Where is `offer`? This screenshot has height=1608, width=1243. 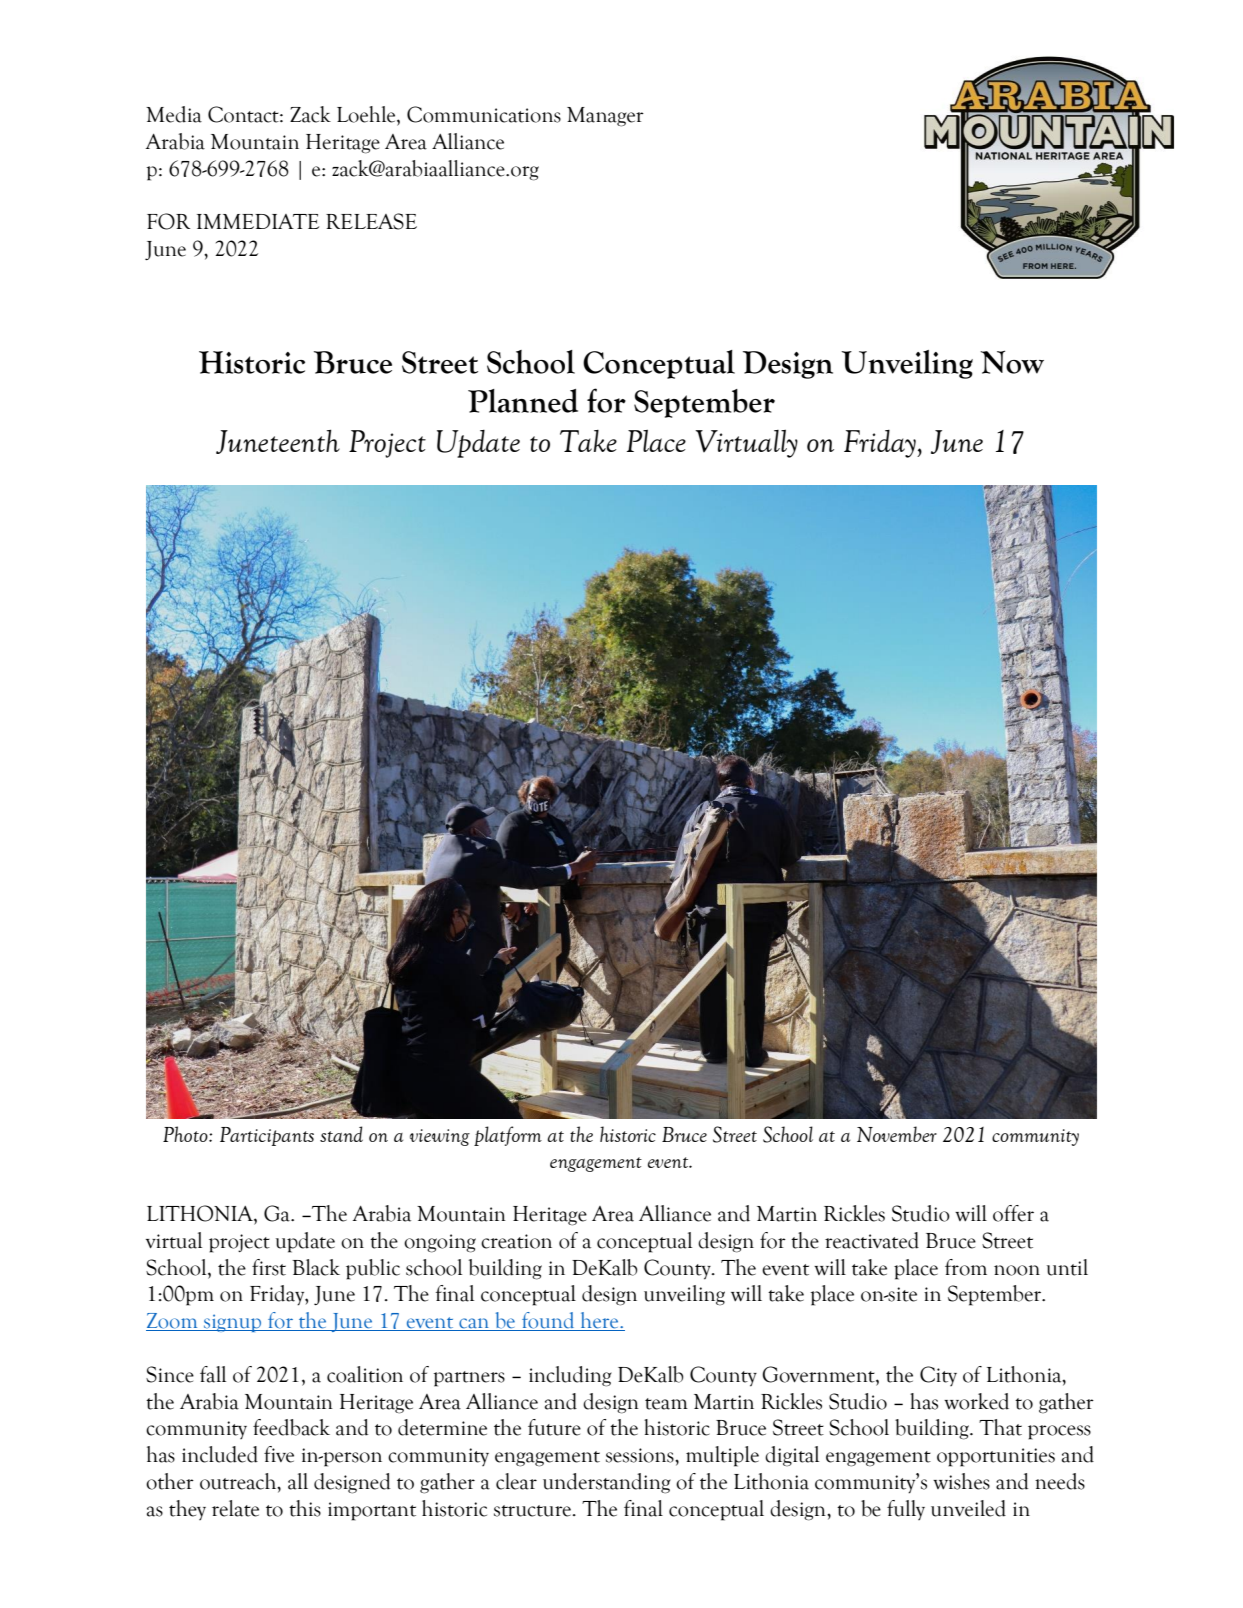
offer is located at coordinates (1013, 1213).
